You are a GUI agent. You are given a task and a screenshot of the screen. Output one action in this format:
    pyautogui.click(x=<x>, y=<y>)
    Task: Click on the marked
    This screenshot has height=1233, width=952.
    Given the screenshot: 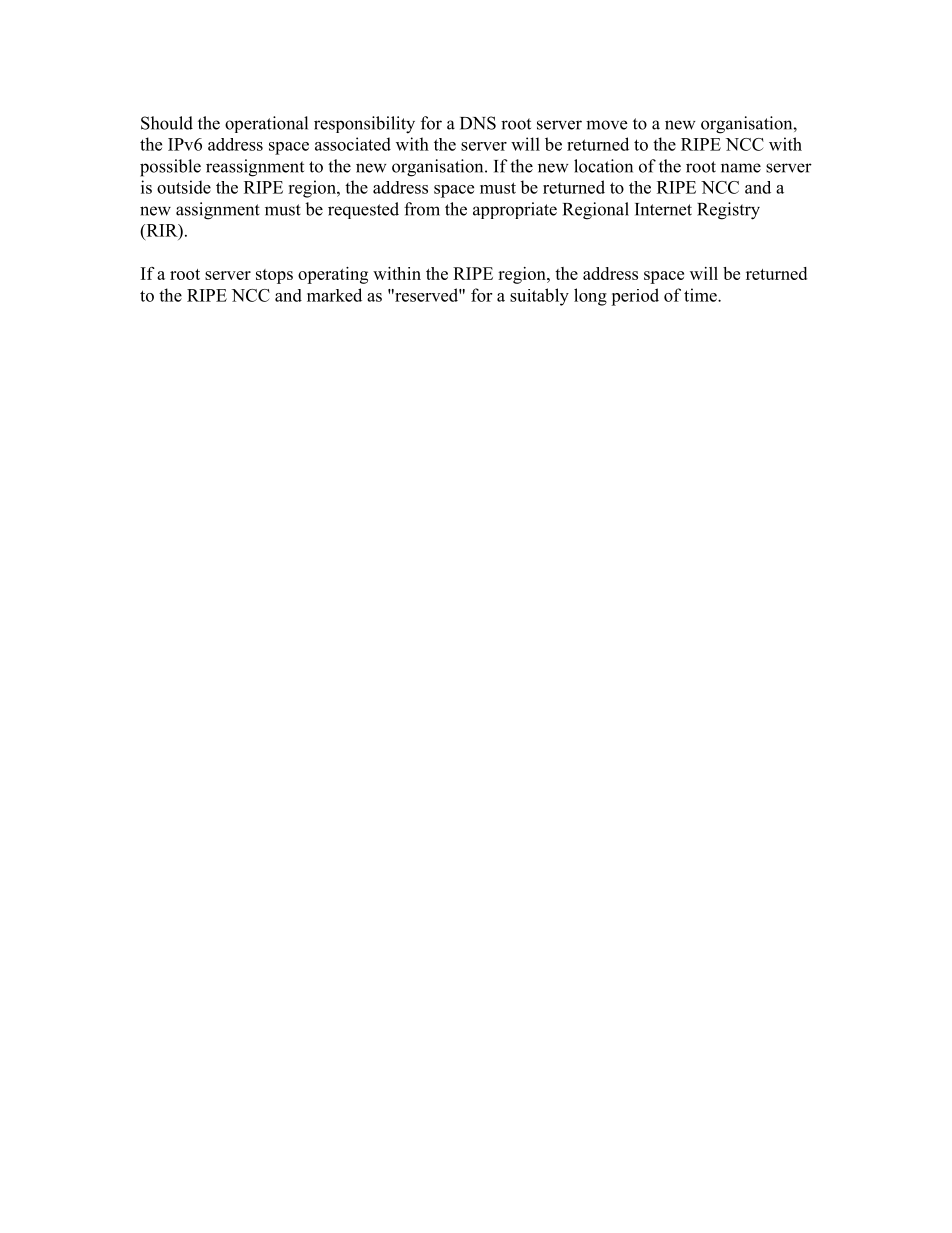 What is the action you would take?
    pyautogui.click(x=334, y=295)
